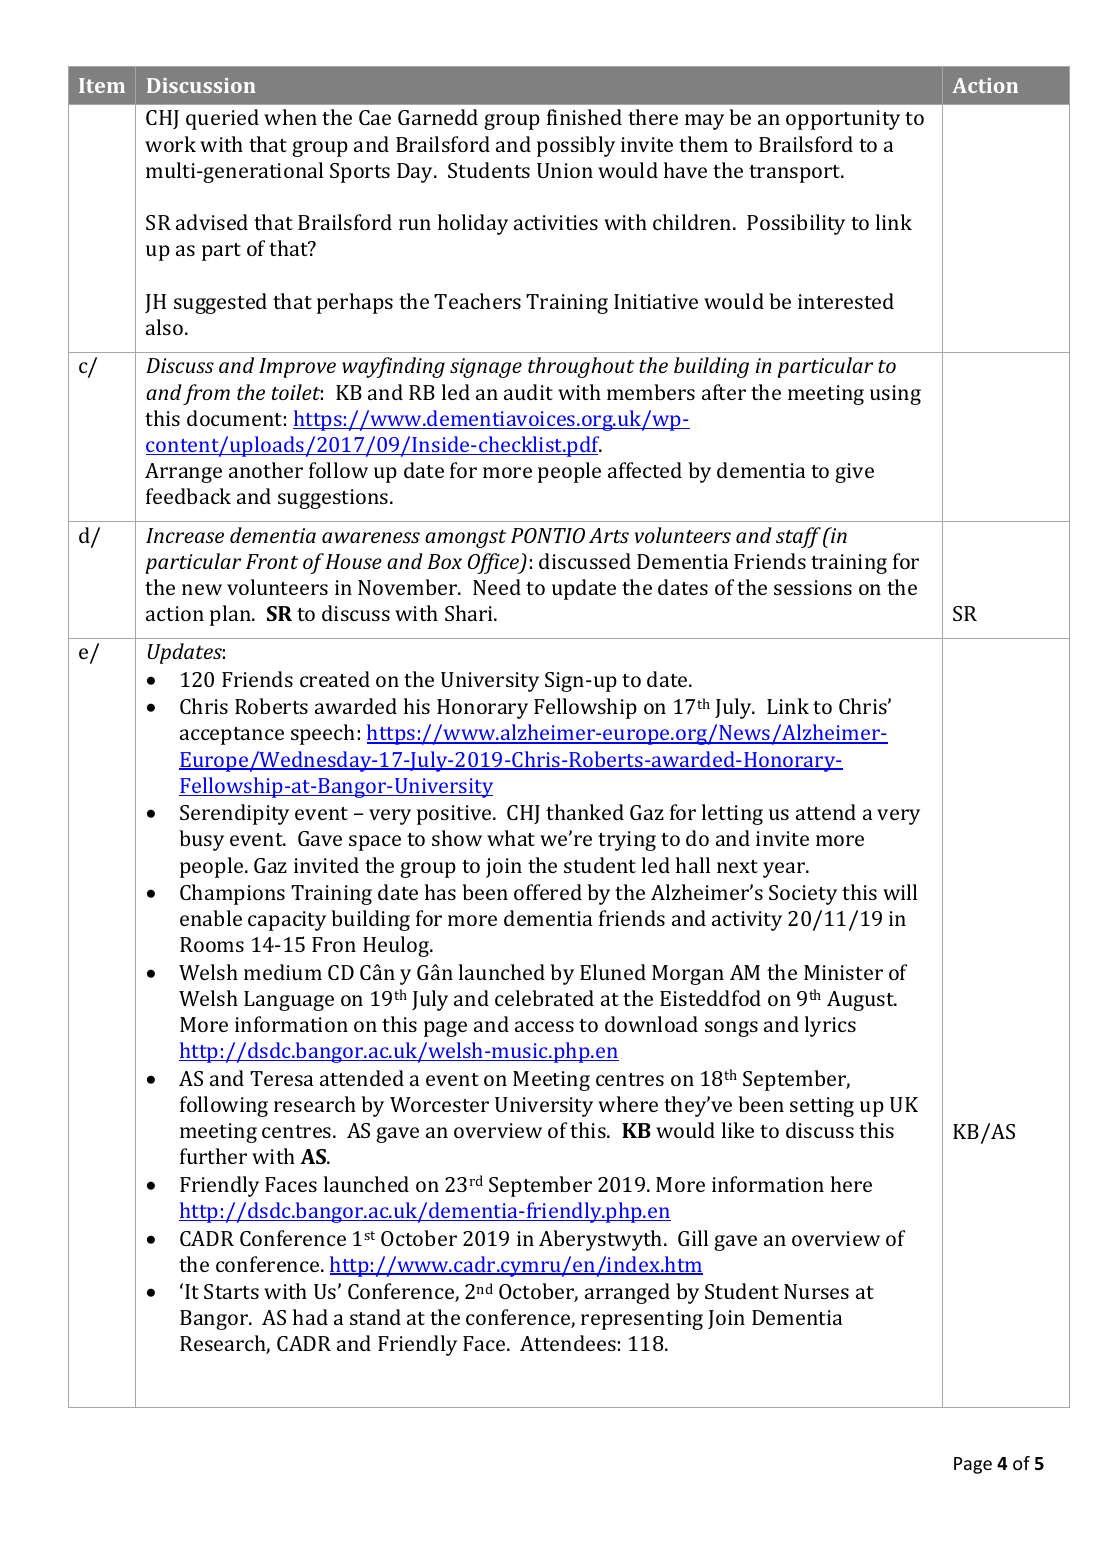  What do you see at coordinates (465, 539) in the document?
I see `amongst` at bounding box center [465, 539].
